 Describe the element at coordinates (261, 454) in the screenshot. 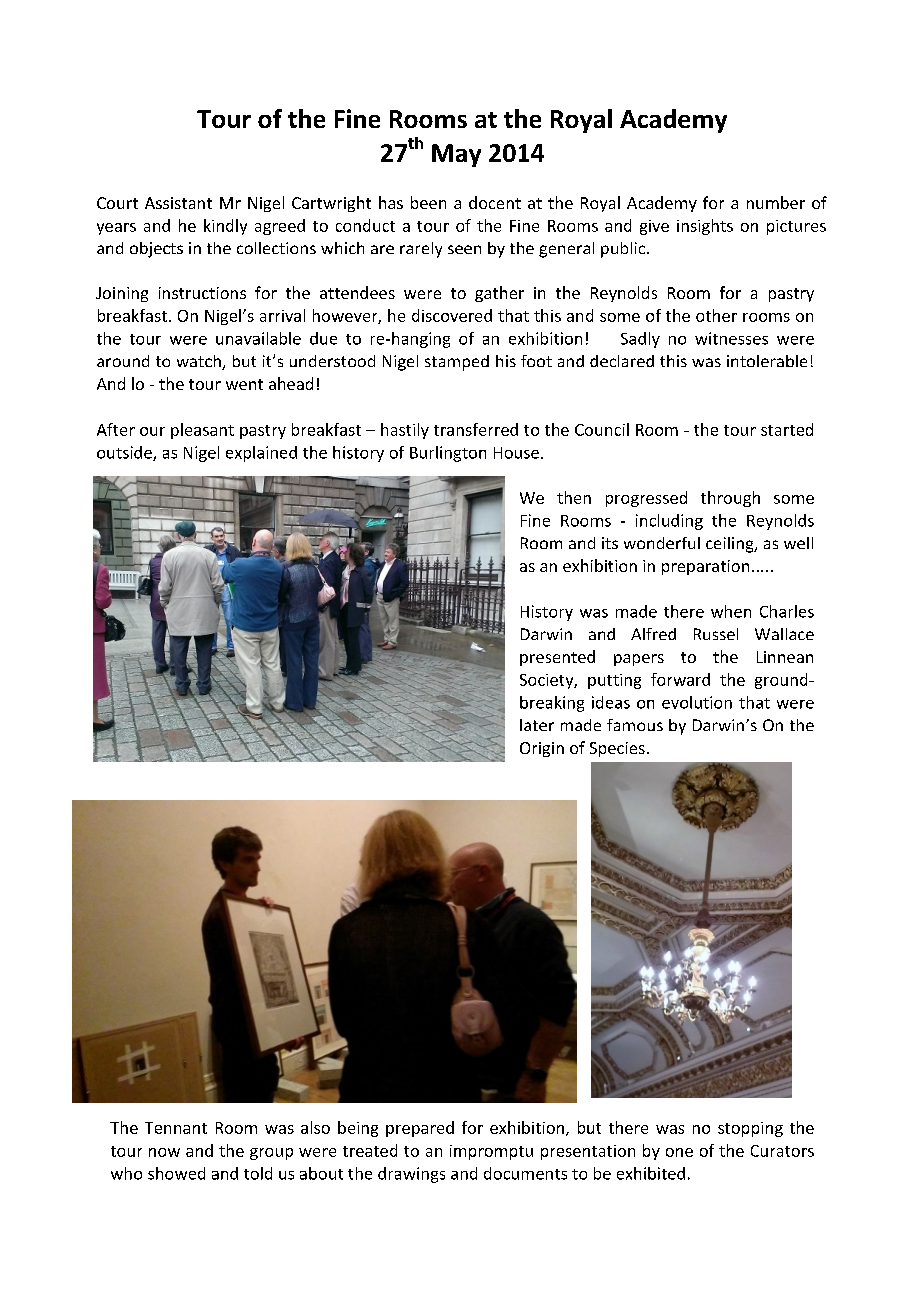

I see `explained` at that location.
